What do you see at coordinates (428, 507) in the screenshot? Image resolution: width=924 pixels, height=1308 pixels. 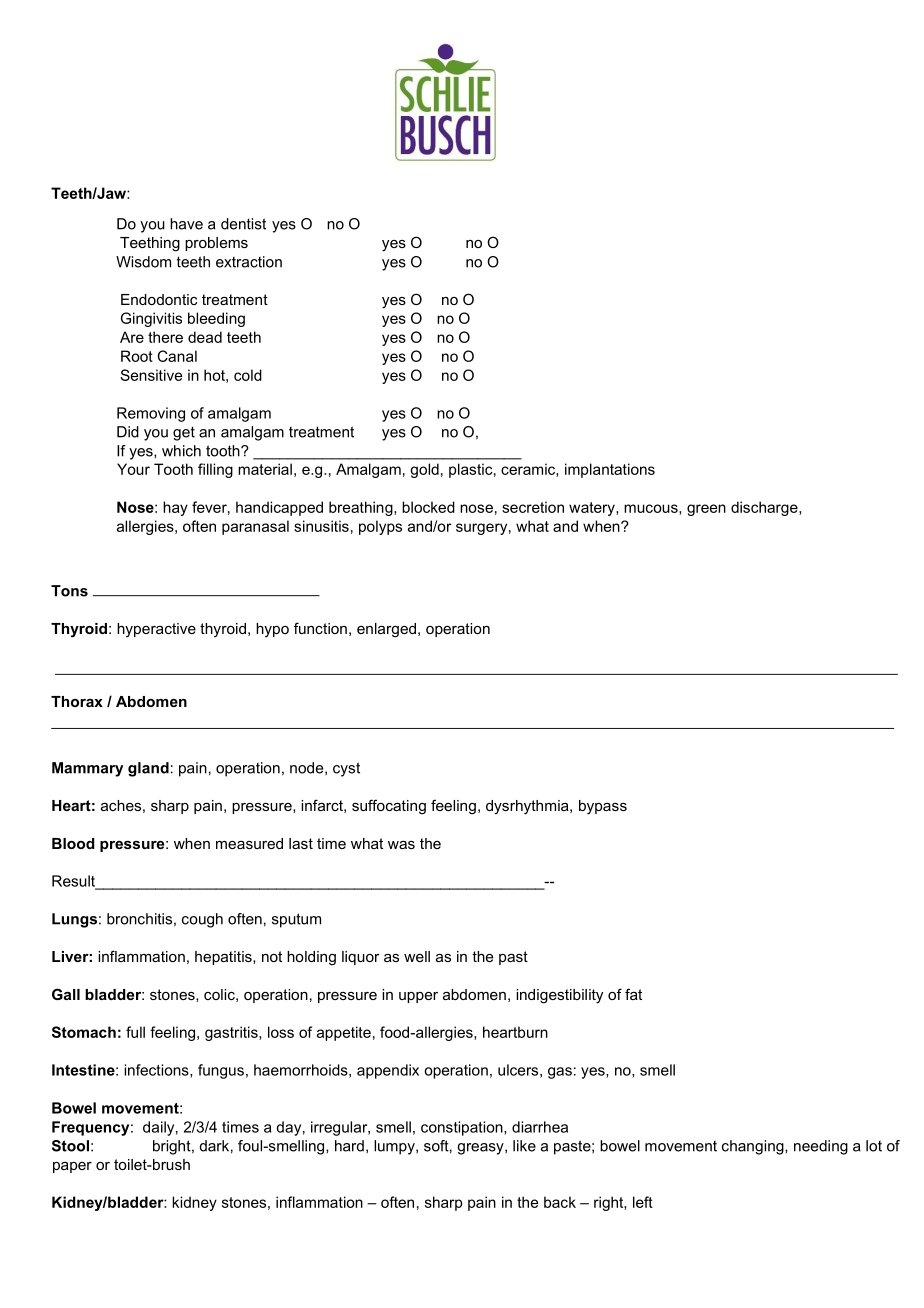 I see `blocked` at bounding box center [428, 507].
